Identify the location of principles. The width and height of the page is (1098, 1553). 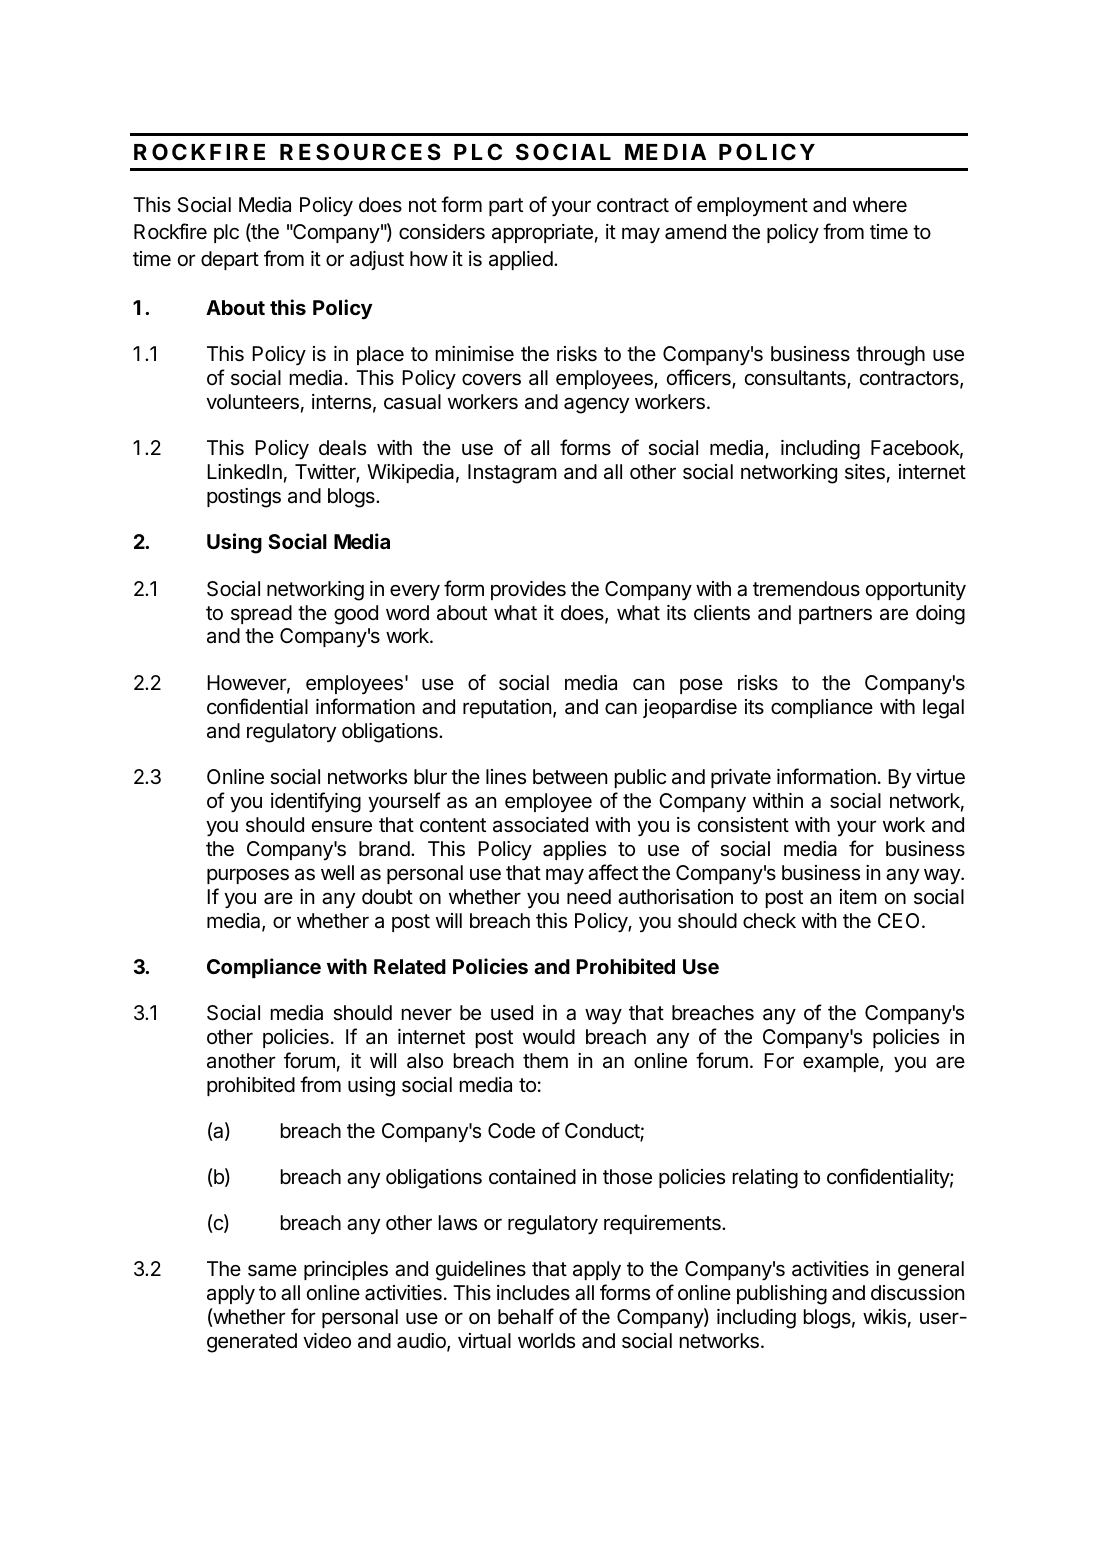
(346, 1270).
